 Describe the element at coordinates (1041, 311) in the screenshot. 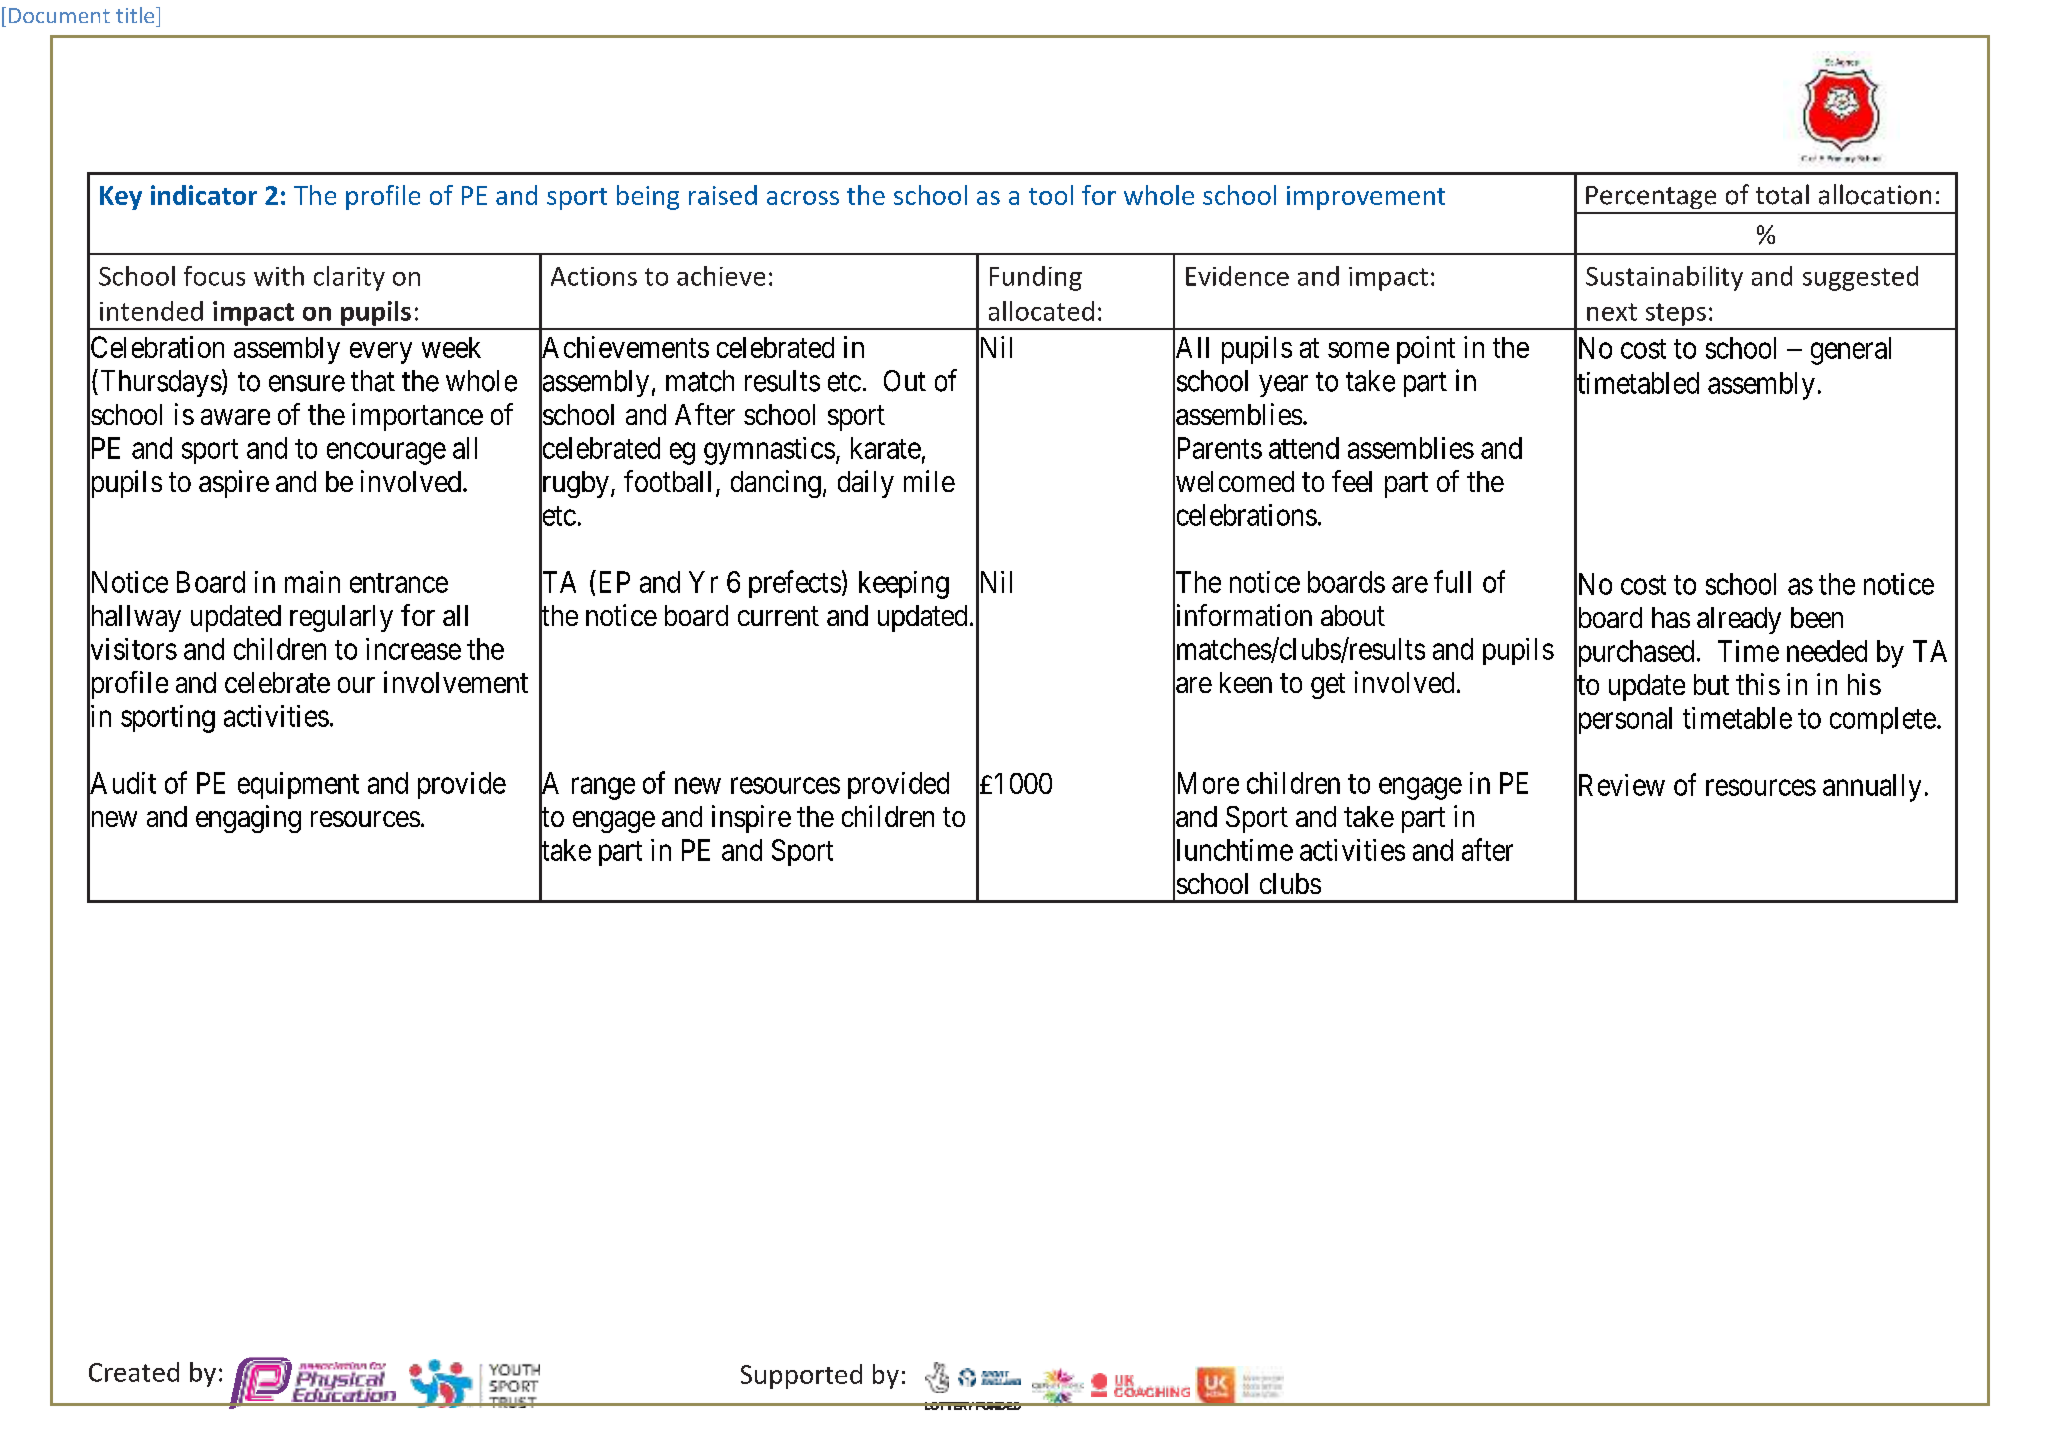

I see `allocated` at that location.
